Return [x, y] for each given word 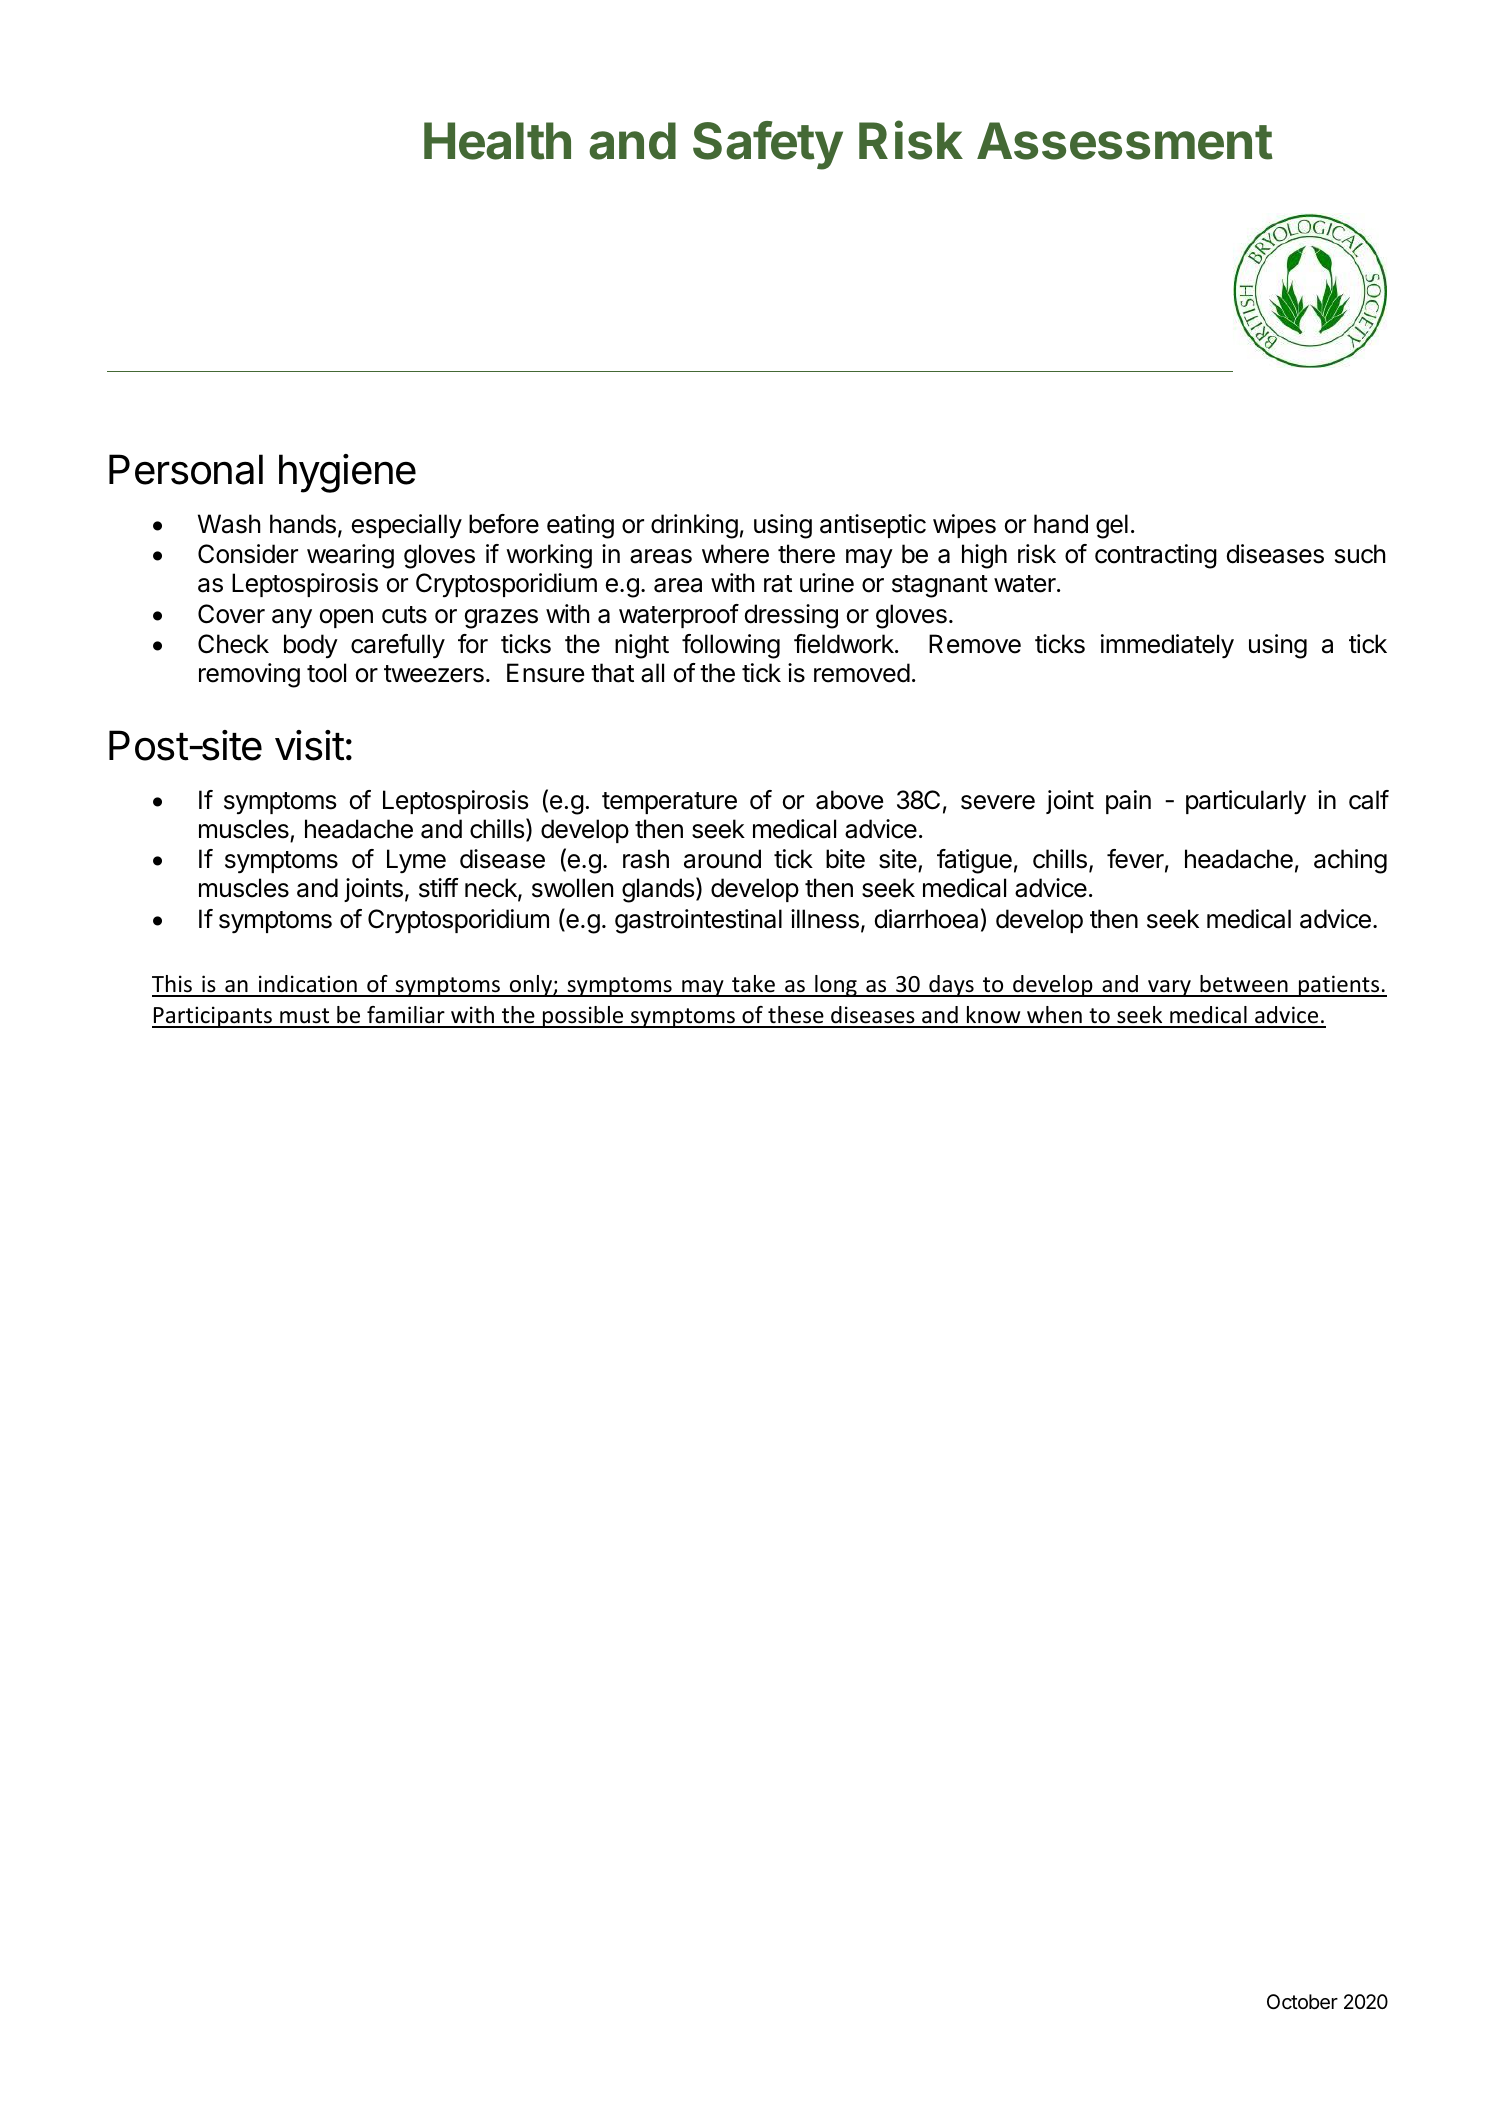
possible [583, 1017]
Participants [213, 1017]
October [1302, 2002]
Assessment [1125, 141]
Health [497, 141]
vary [1169, 988]
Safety [768, 145]
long [836, 986]
